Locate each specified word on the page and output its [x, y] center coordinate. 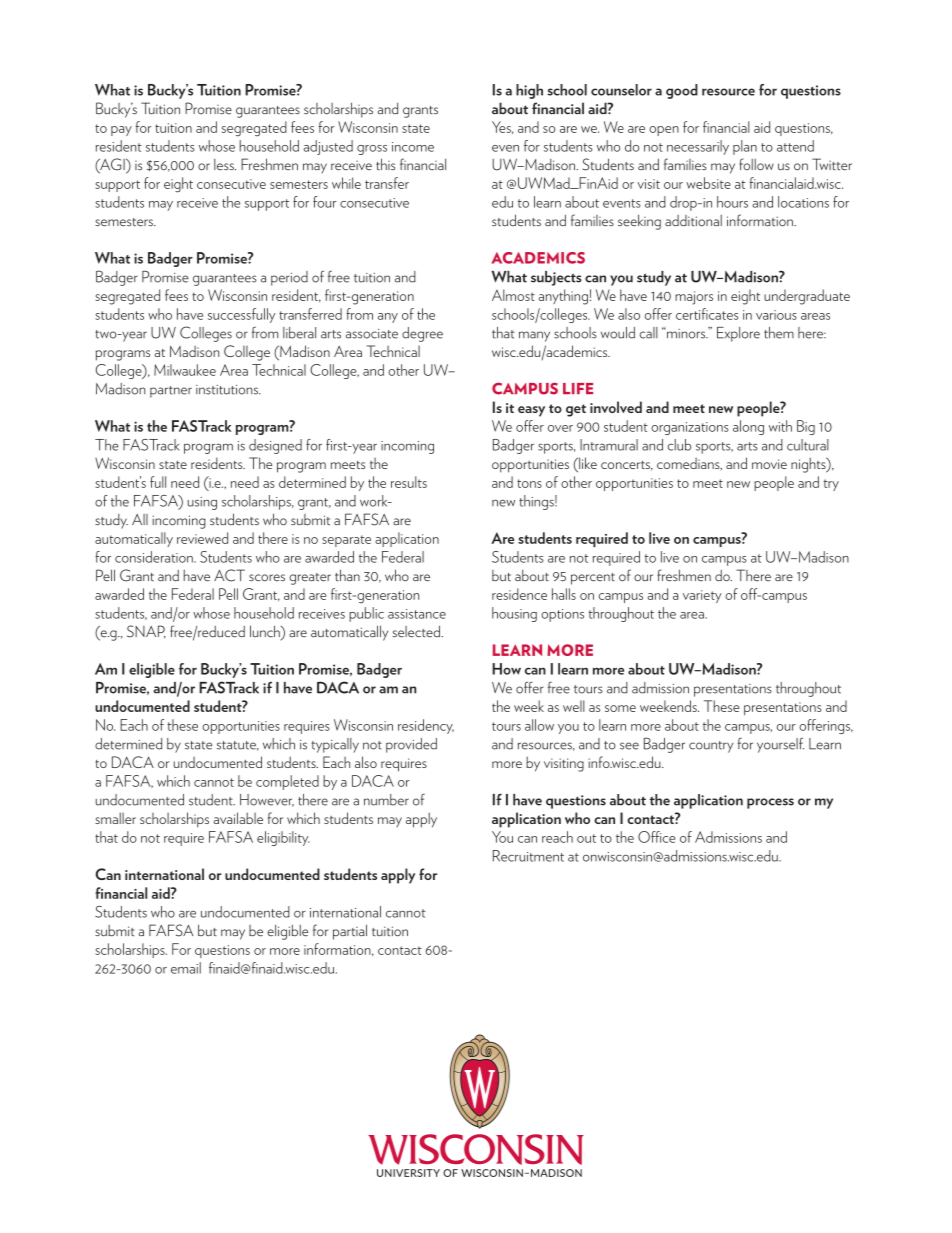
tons [529, 483]
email [186, 968]
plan [745, 147]
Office [657, 837]
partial [350, 932]
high [529, 91]
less [225, 165]
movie [769, 464]
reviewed [202, 538]
